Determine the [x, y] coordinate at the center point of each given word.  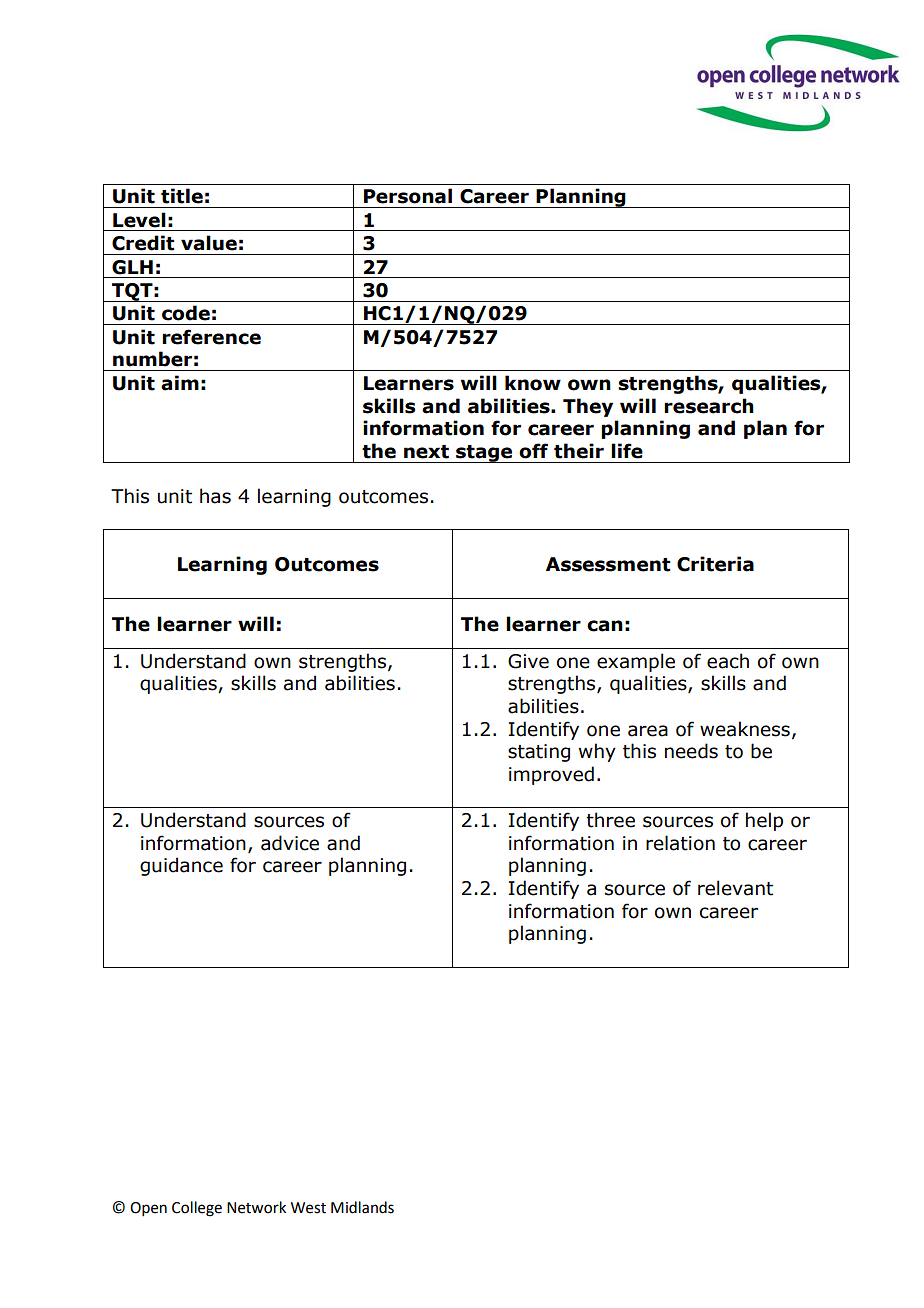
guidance [181, 866]
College [197, 1209]
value [209, 243]
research [709, 406]
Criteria [715, 564]
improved [551, 775]
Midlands [362, 1207]
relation [680, 843]
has [215, 496]
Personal [408, 196]
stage [484, 454]
